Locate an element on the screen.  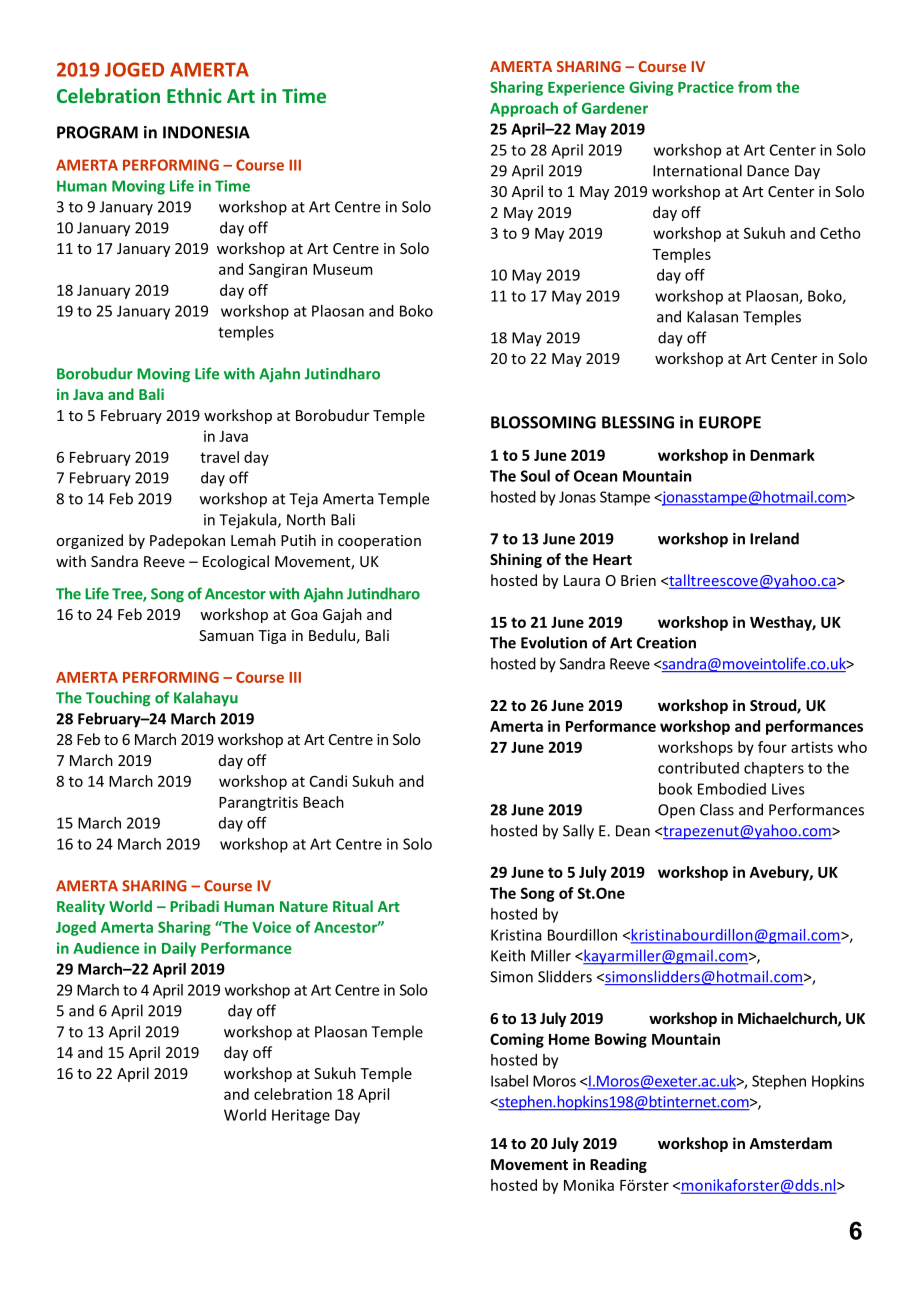
INDONESIA is located at coordinates (206, 132).
